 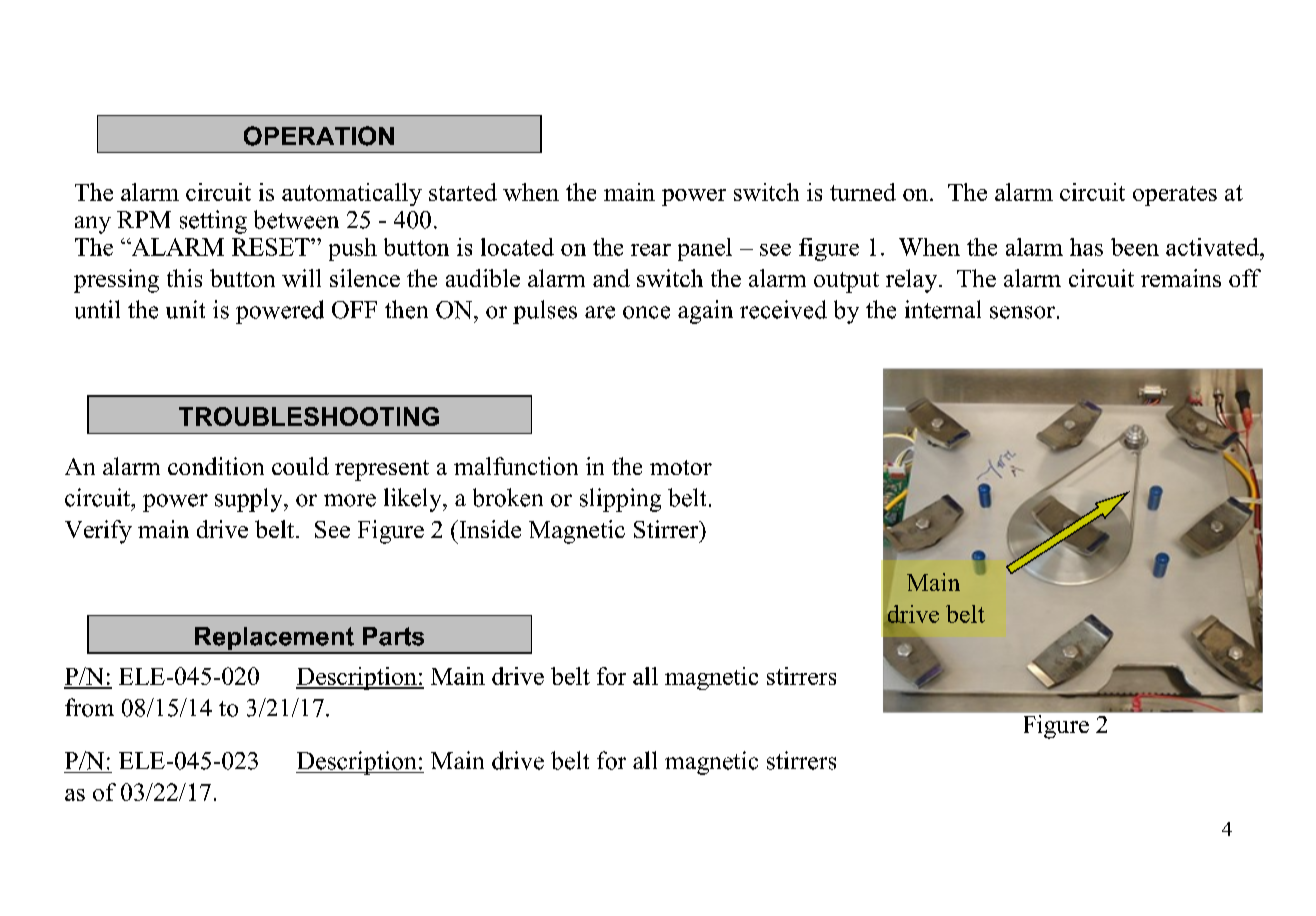 What do you see at coordinates (943, 309) in the page?
I see `internal` at bounding box center [943, 309].
